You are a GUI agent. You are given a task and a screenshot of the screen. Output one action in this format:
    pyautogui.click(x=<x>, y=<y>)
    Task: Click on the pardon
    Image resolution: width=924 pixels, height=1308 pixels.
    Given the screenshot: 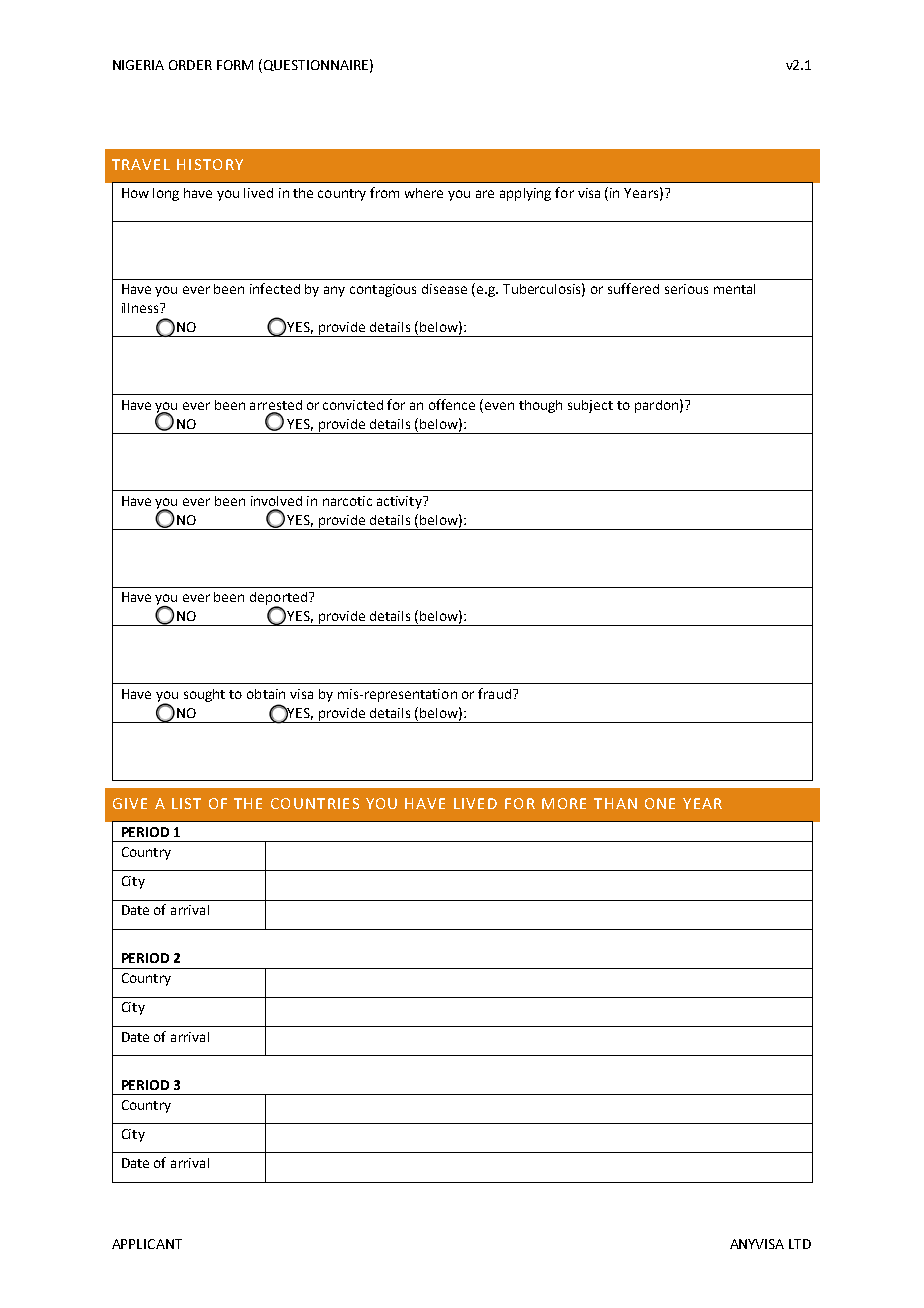 What is the action you would take?
    pyautogui.click(x=656, y=406)
